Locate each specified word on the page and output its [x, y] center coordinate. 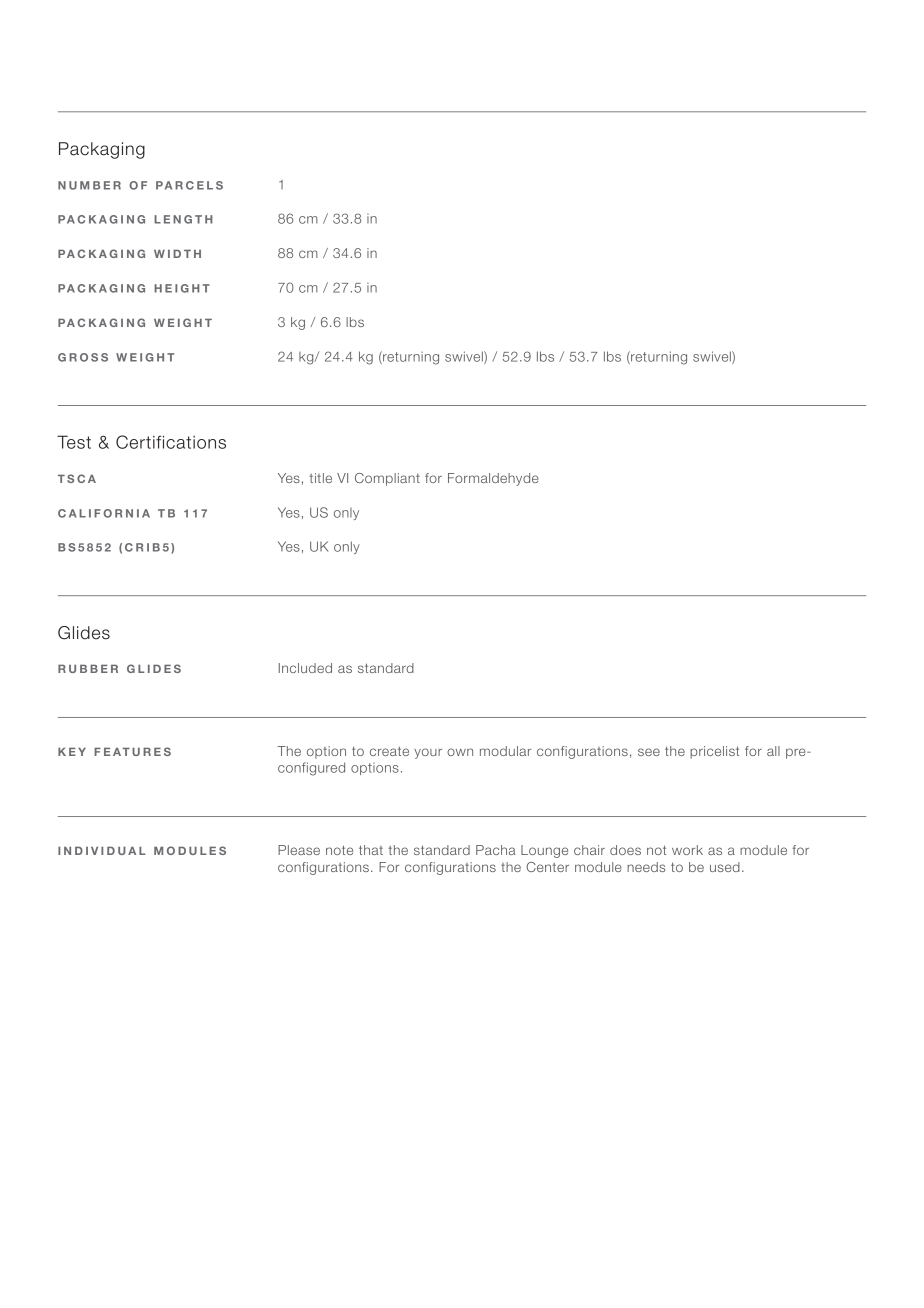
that [371, 850]
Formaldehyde [493, 479]
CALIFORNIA [104, 513]
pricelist [714, 752]
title [320, 478]
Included [305, 668]
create [389, 751]
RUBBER [88, 668]
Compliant [387, 479]
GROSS [83, 357]
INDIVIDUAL [102, 850]
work [687, 850]
